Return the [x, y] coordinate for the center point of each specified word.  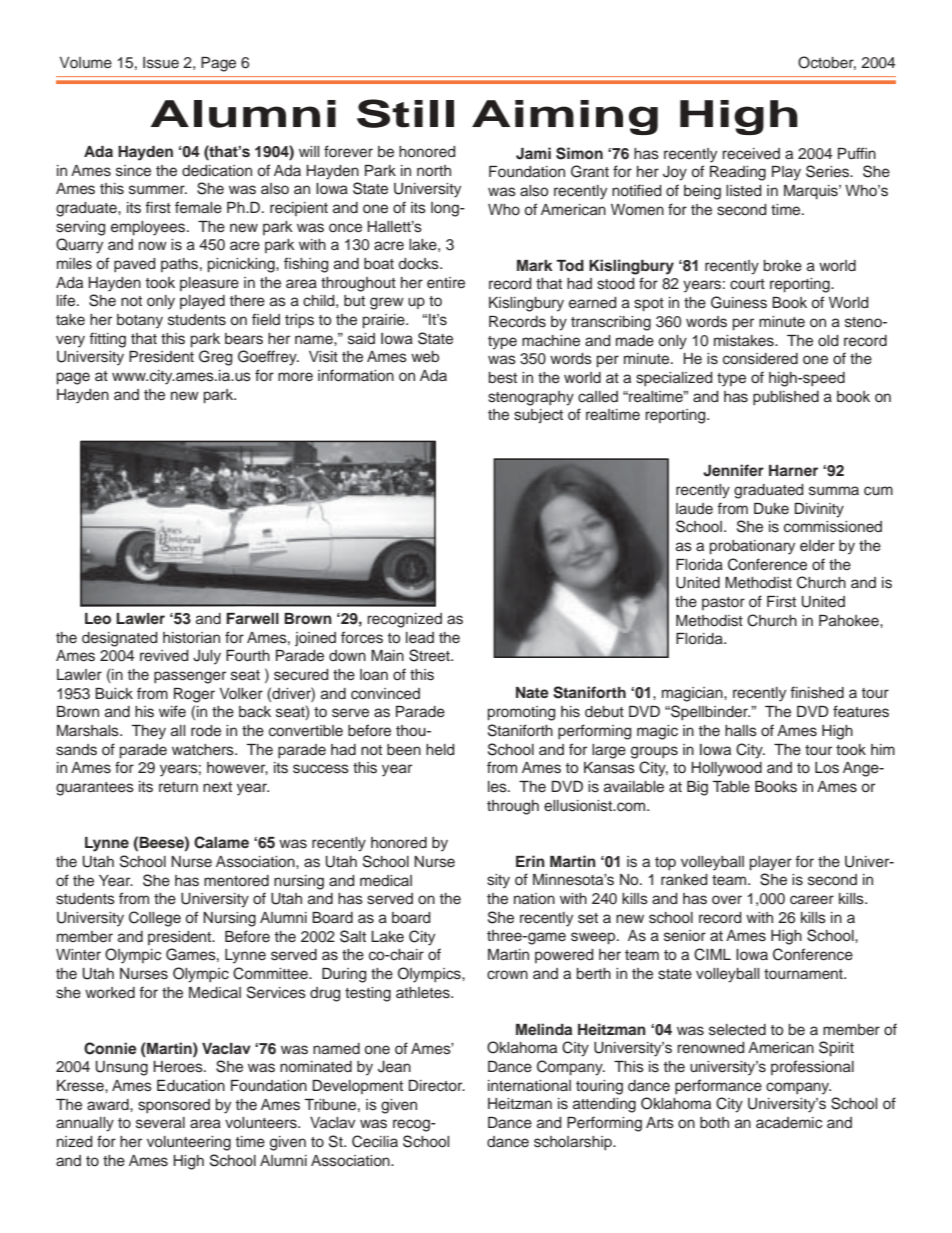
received [751, 154]
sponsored [174, 1106]
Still [405, 113]
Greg [216, 358]
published [786, 398]
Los [827, 768]
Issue [161, 63]
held [440, 750]
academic [789, 1123]
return [178, 787]
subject [538, 416]
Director [437, 1086]
